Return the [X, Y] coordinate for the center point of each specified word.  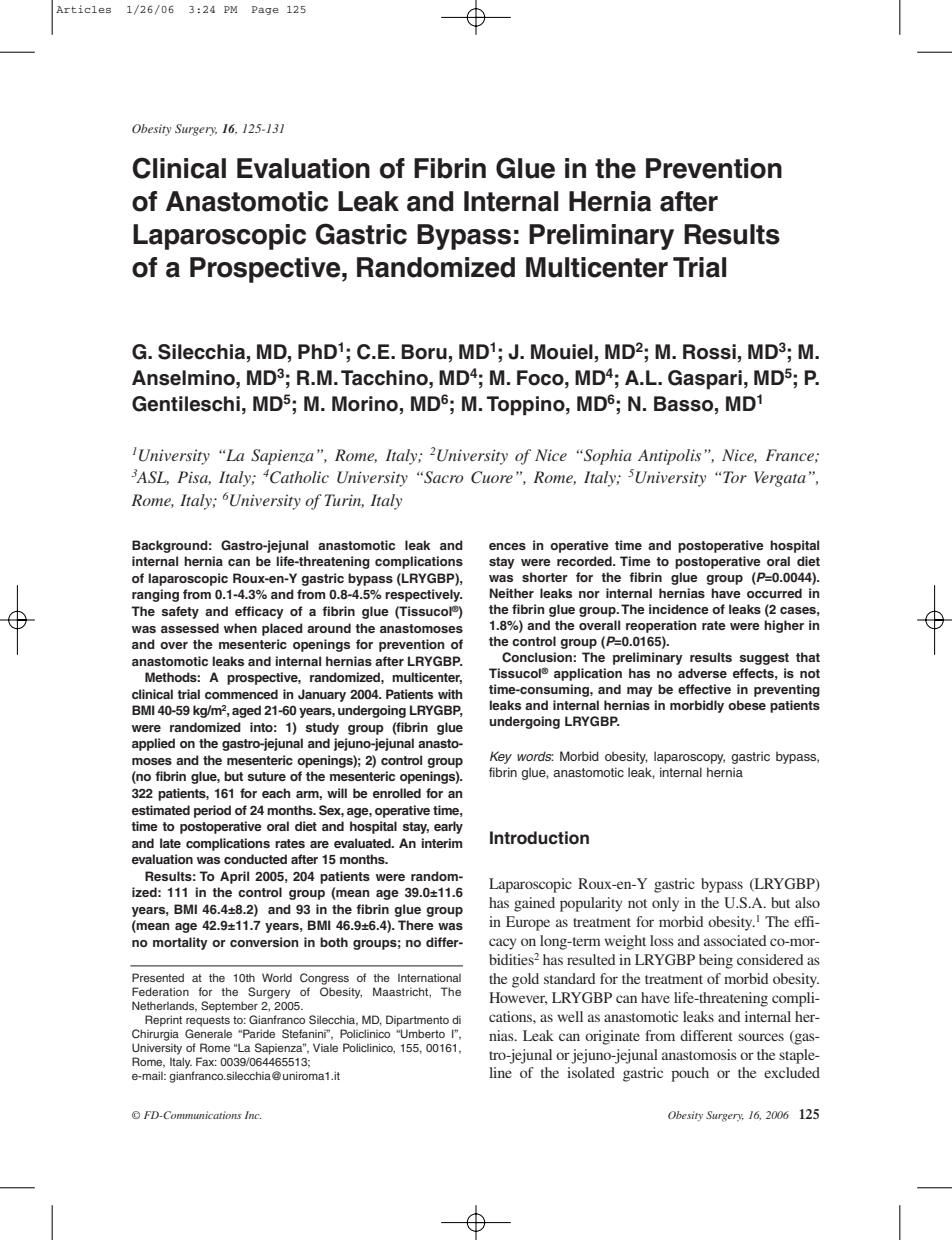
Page [265, 10]
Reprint [163, 1021]
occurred [774, 593]
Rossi [709, 352]
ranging [155, 595]
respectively [424, 595]
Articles [83, 9]
